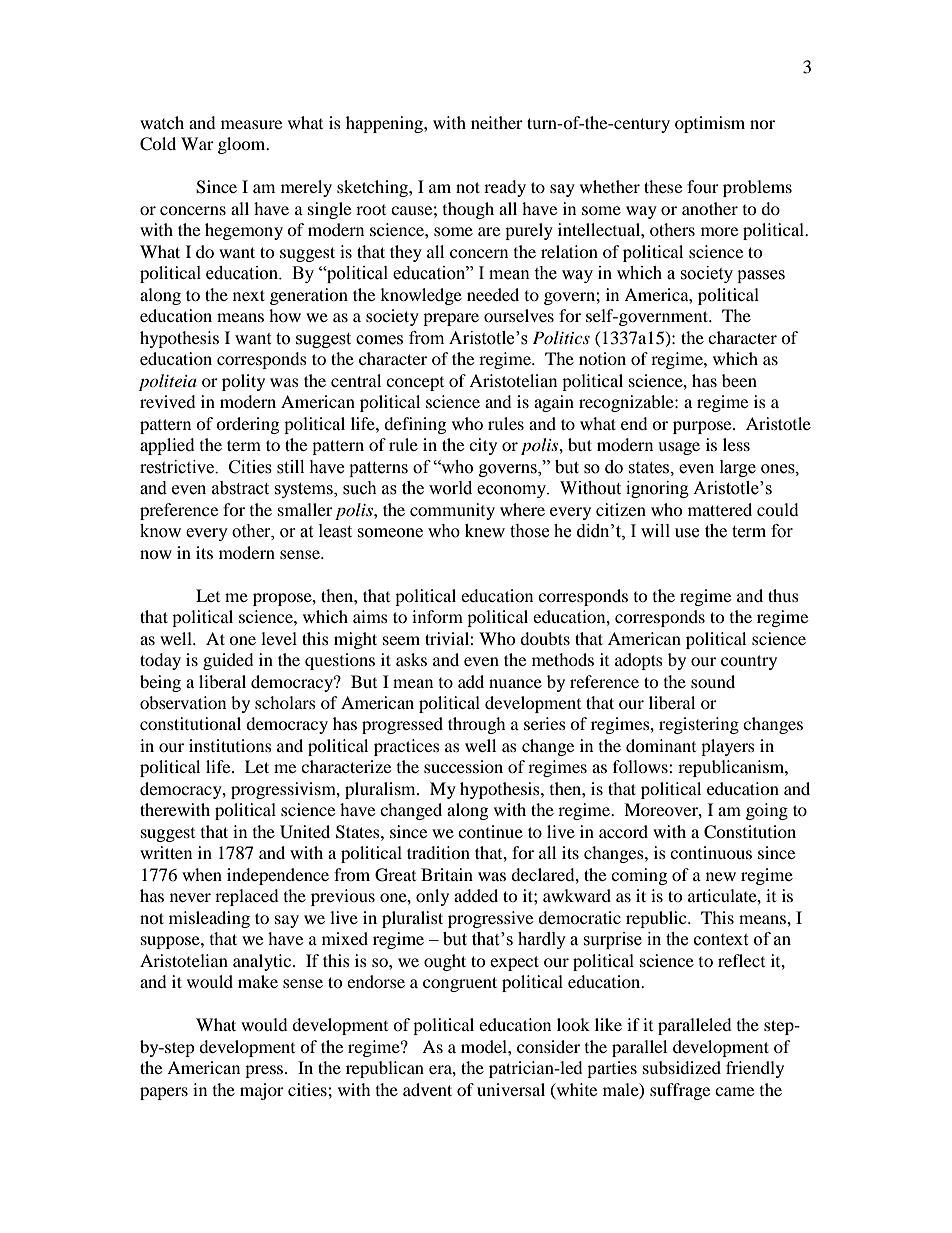 The image size is (952, 1233). What do you see at coordinates (452, 511) in the screenshot?
I see `community` at bounding box center [452, 511].
